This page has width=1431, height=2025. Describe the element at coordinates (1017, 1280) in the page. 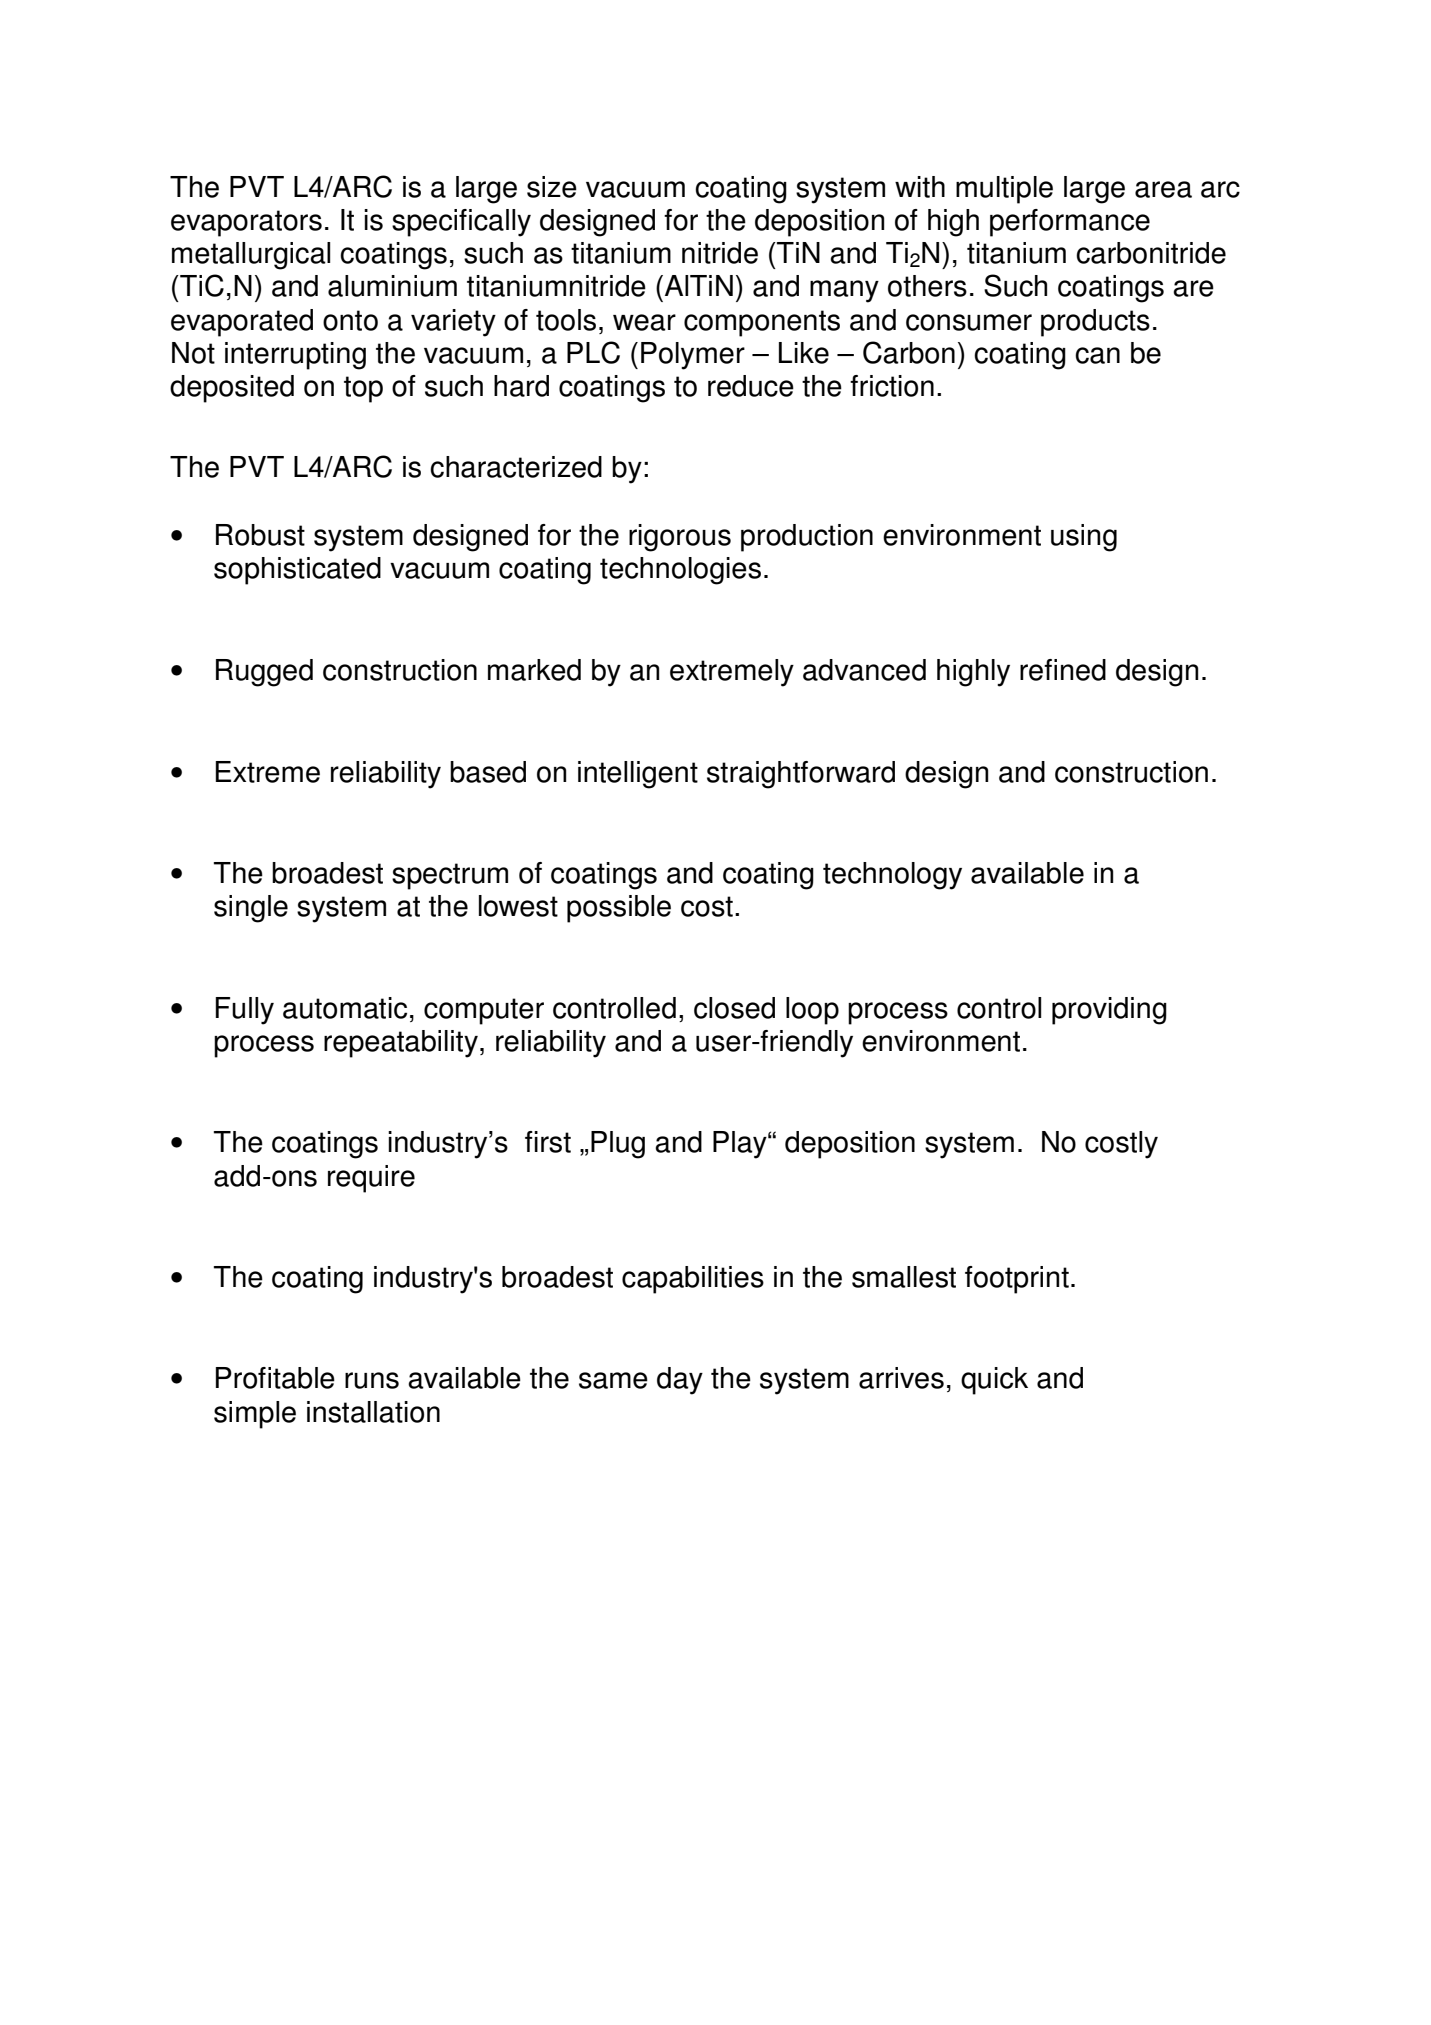

I see `footprint` at that location.
